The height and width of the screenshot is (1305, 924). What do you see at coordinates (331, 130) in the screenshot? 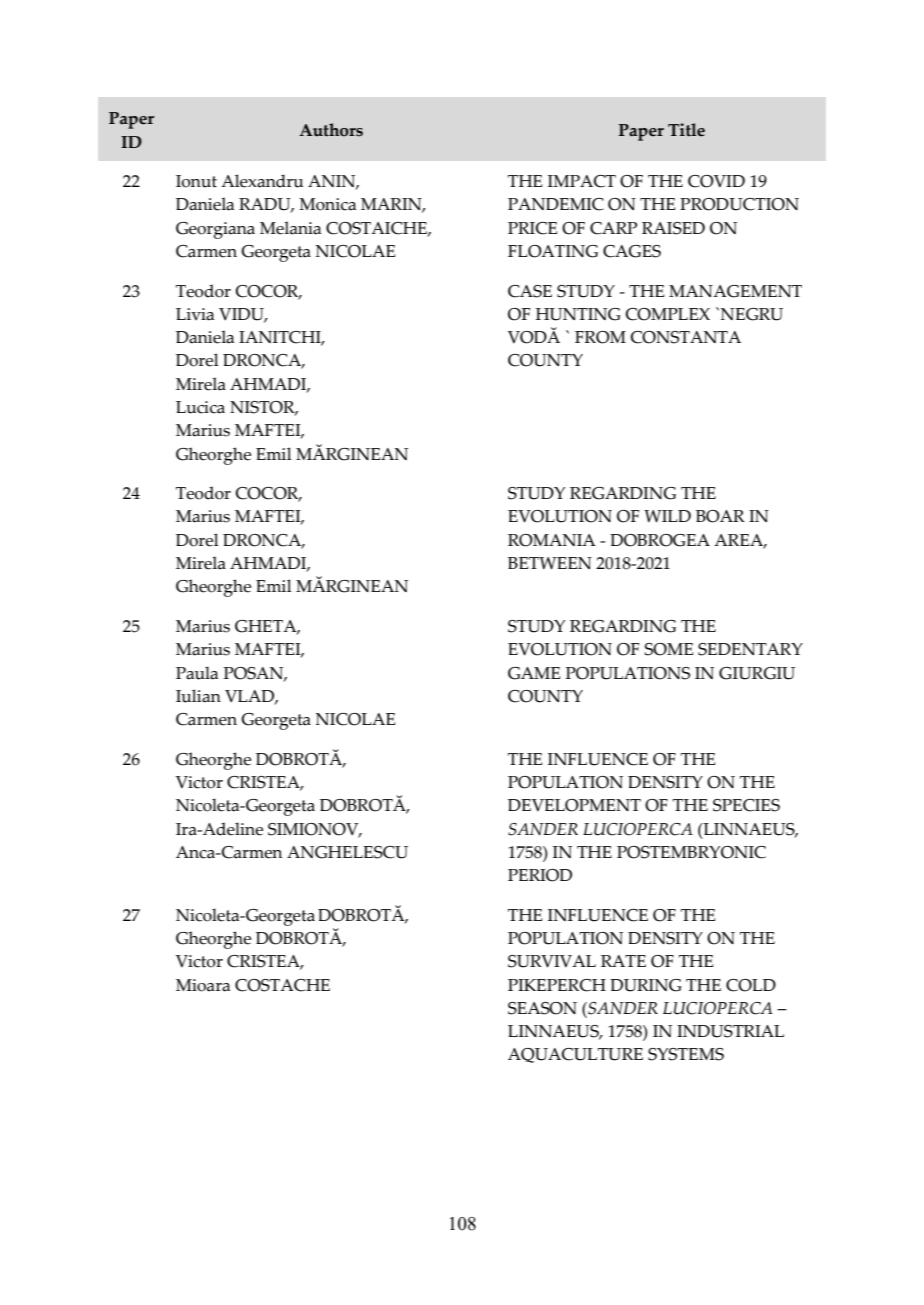
I see `Authors` at bounding box center [331, 130].
